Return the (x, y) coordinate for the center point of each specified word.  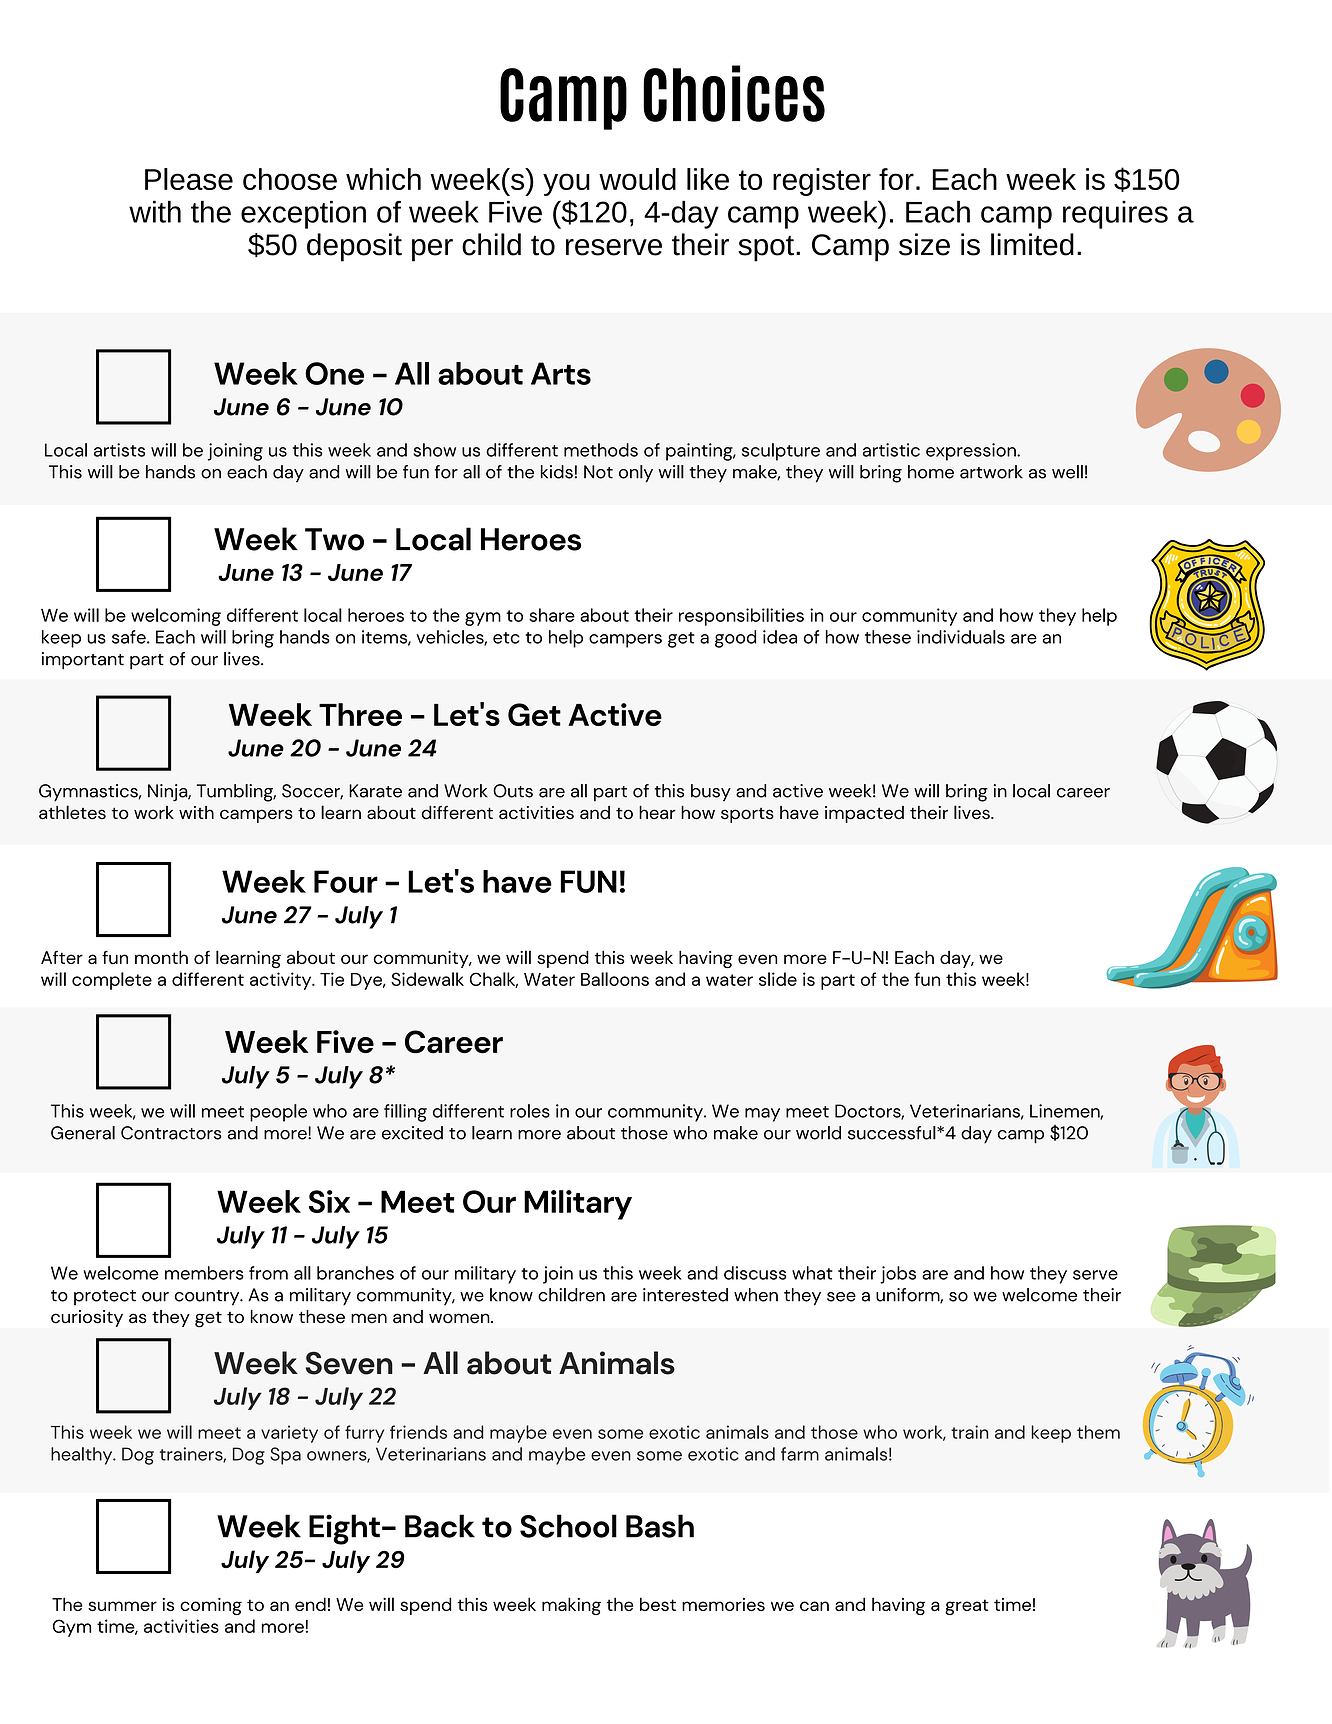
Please (189, 179)
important (83, 661)
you (566, 184)
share (552, 615)
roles (530, 1111)
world (818, 1133)
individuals (961, 637)
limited (1032, 244)
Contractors (171, 1133)
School (568, 1526)
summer (122, 1606)
